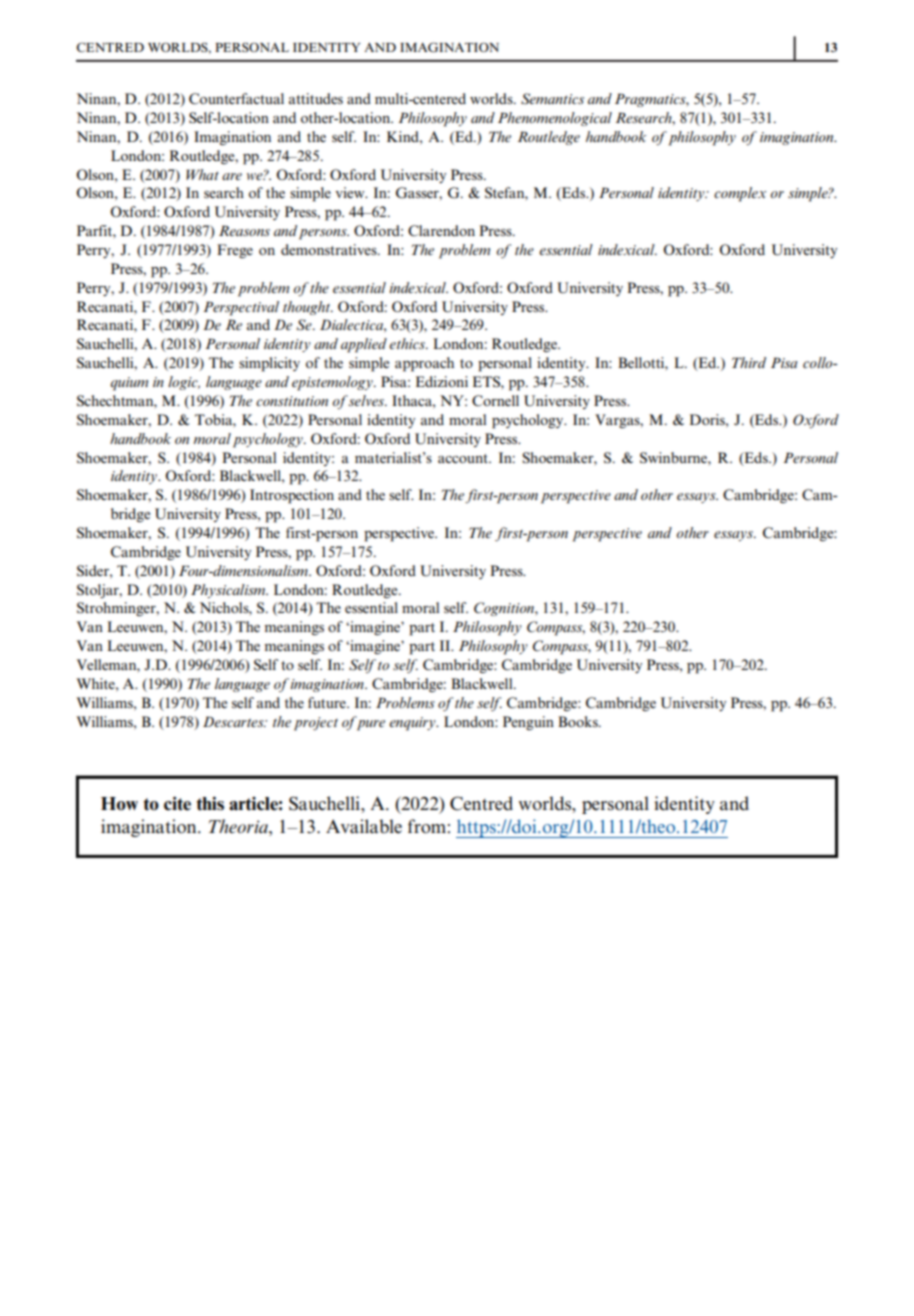  What do you see at coordinates (236, 99) in the page?
I see `Counterfactual` at bounding box center [236, 99].
